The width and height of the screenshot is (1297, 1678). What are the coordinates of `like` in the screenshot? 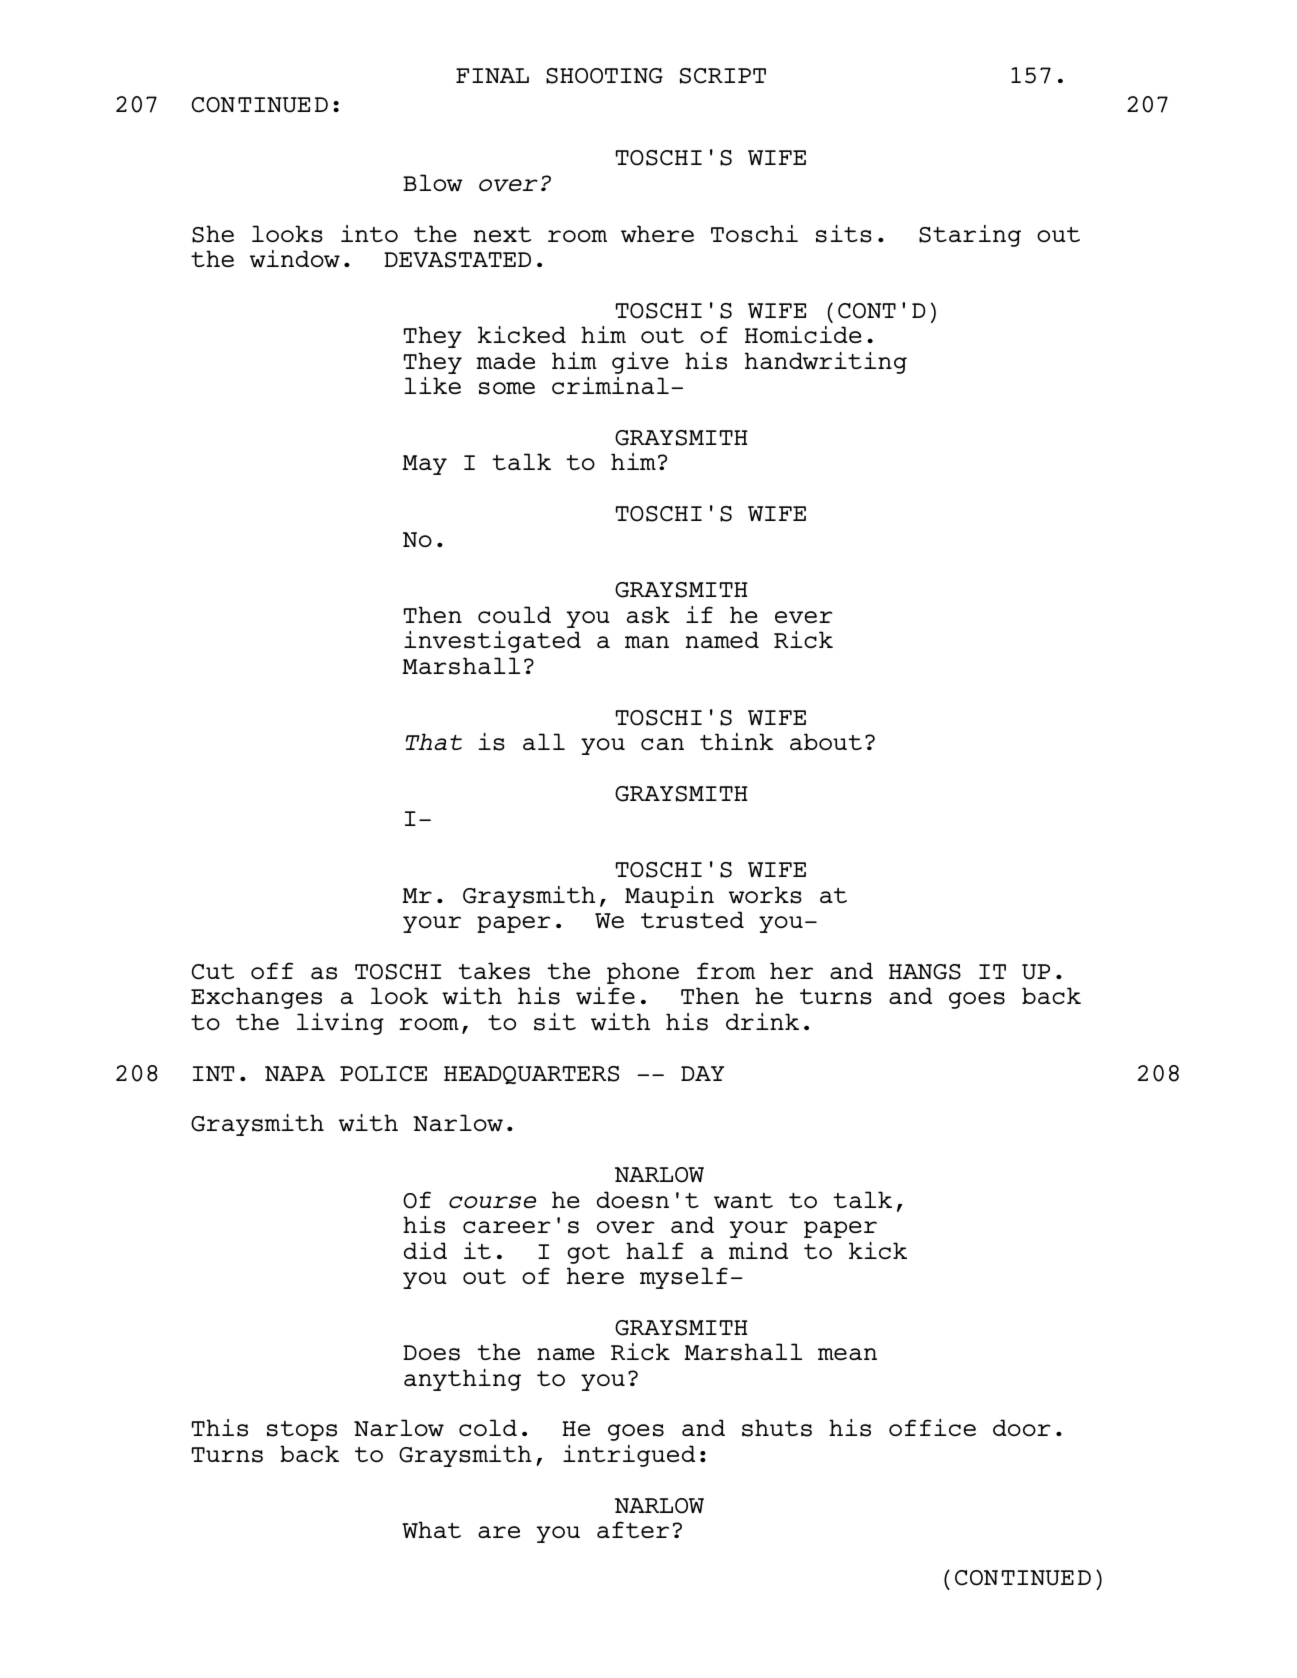 It's located at (432, 385).
